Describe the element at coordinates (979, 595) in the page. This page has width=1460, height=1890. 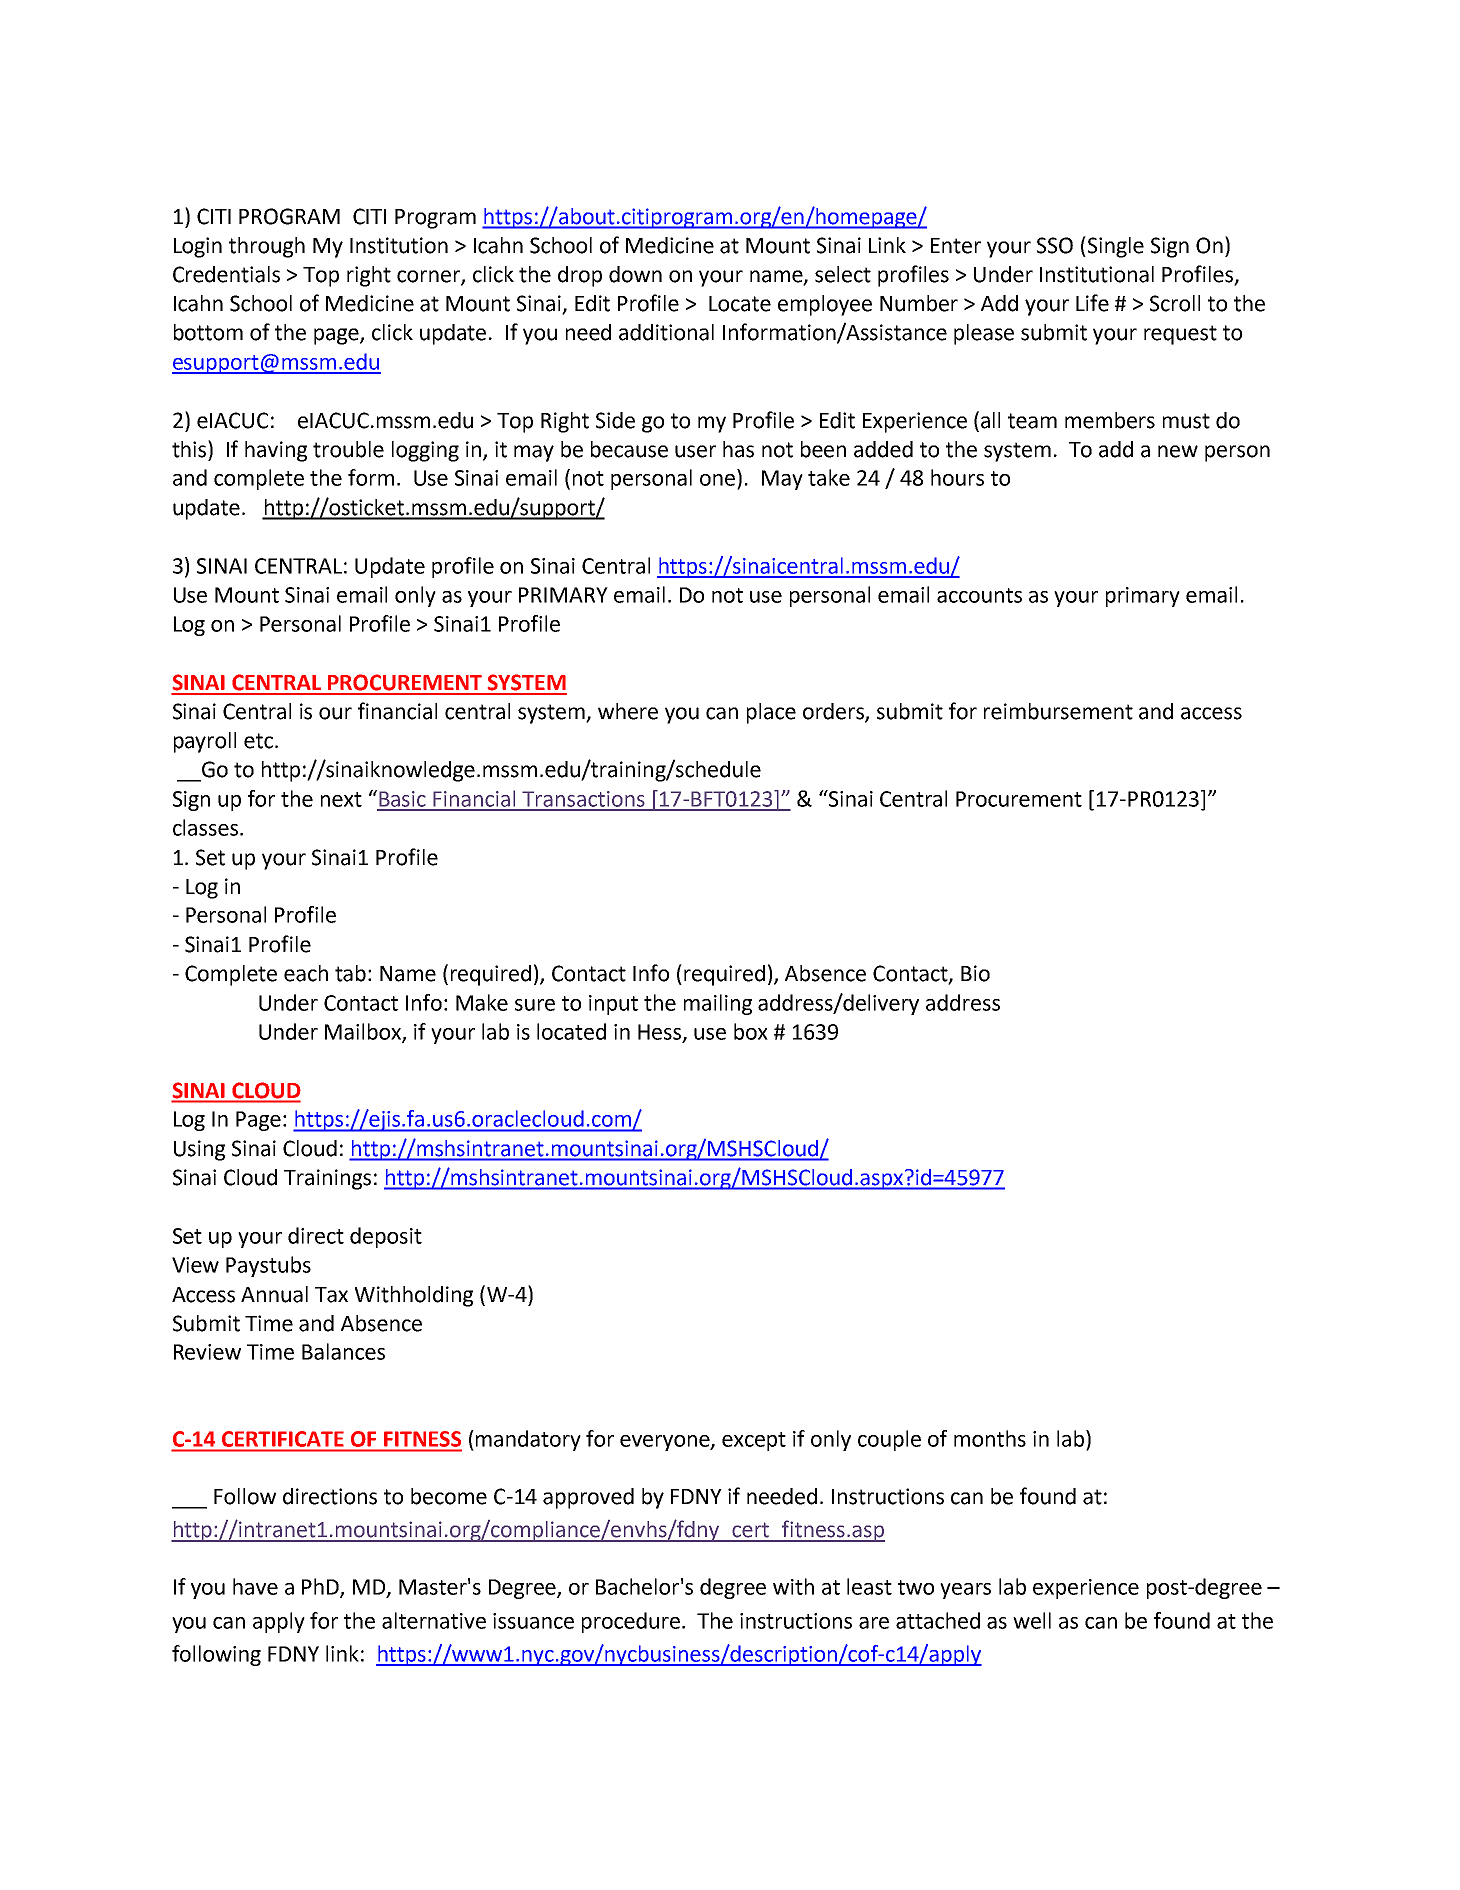
I see `accounts` at that location.
